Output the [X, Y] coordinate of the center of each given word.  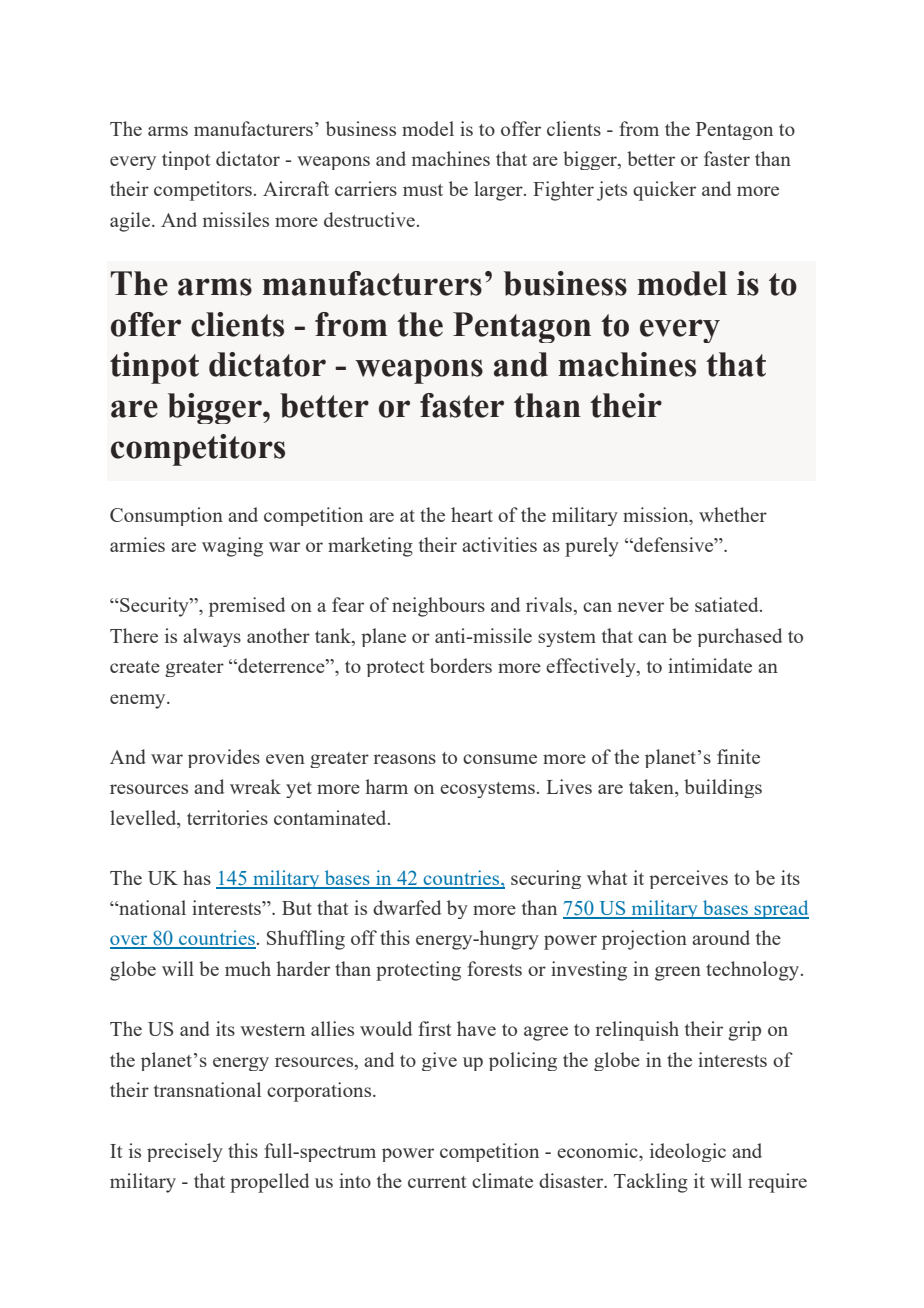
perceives [688, 879]
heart [472, 514]
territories [227, 817]
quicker [664, 191]
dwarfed [407, 907]
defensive [674, 544]
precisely [185, 1152]
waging [232, 547]
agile [131, 222]
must [423, 190]
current [437, 1182]
